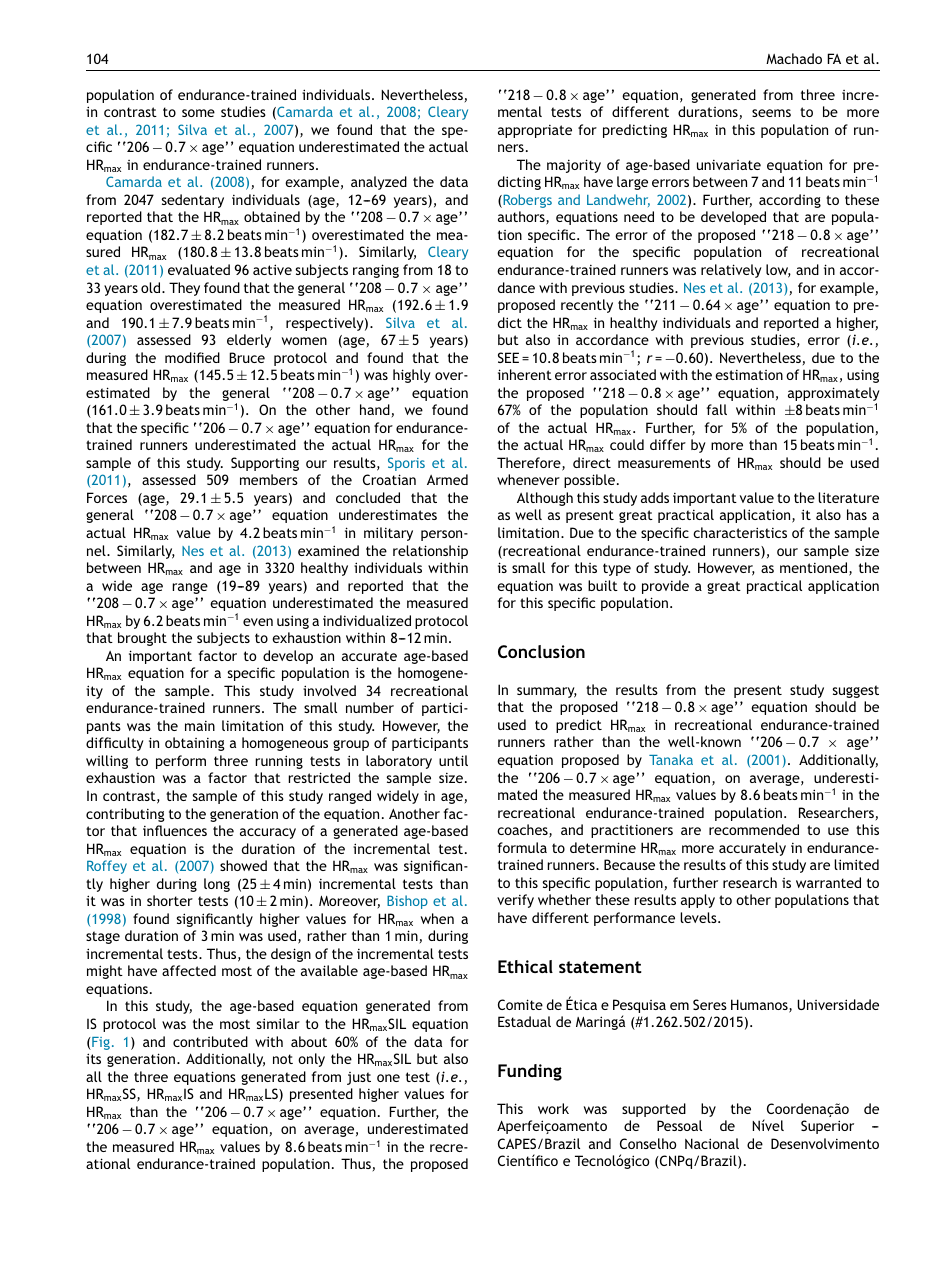 Image resolution: width=952 pixels, height=1270 pixels. Describe the element at coordinates (771, 113) in the screenshot. I see `seems` at that location.
